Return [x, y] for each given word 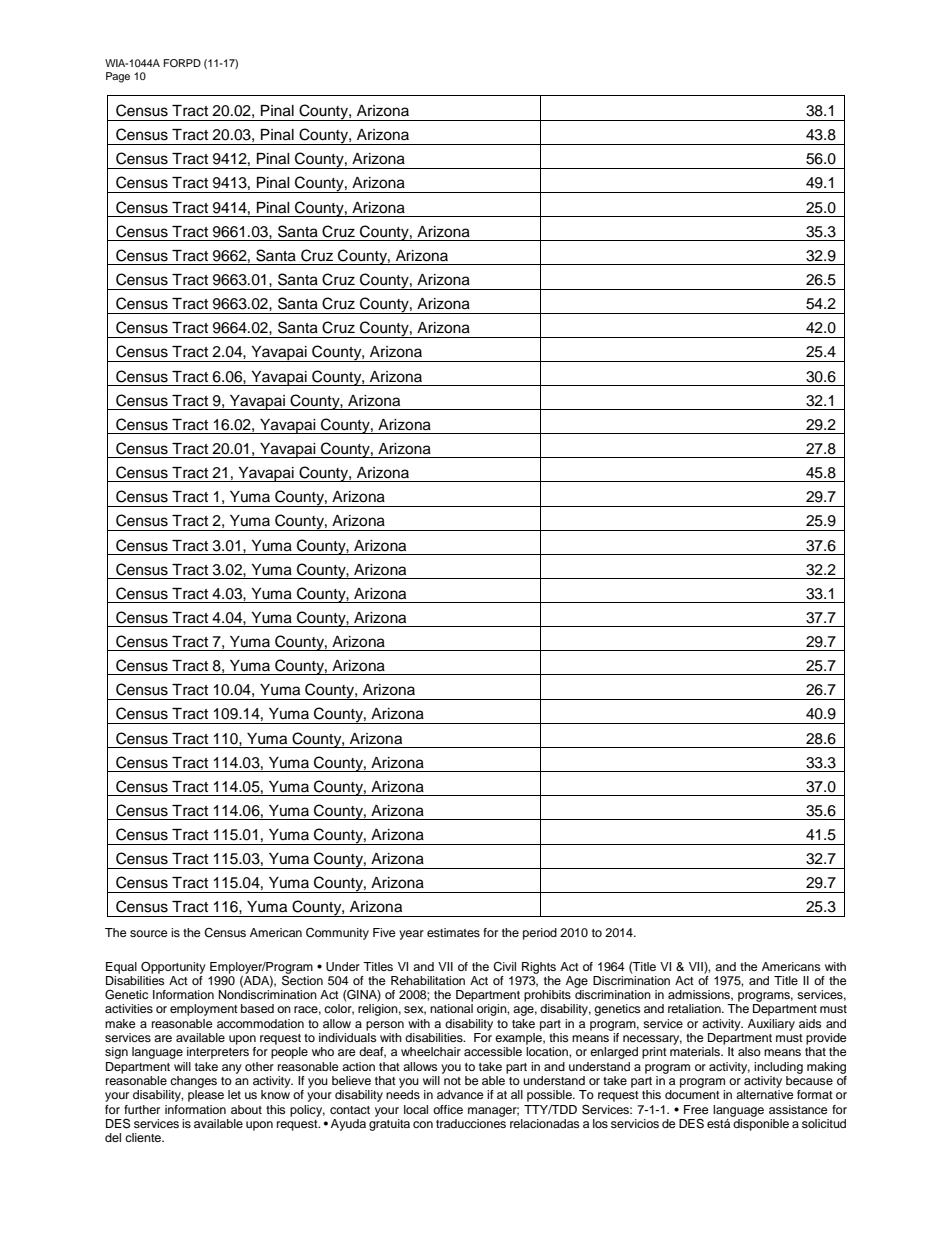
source [149, 933]
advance [460, 1094]
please [206, 1096]
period [540, 934]
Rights [539, 968]
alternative [765, 1094]
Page [118, 77]
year [411, 935]
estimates [453, 932]
